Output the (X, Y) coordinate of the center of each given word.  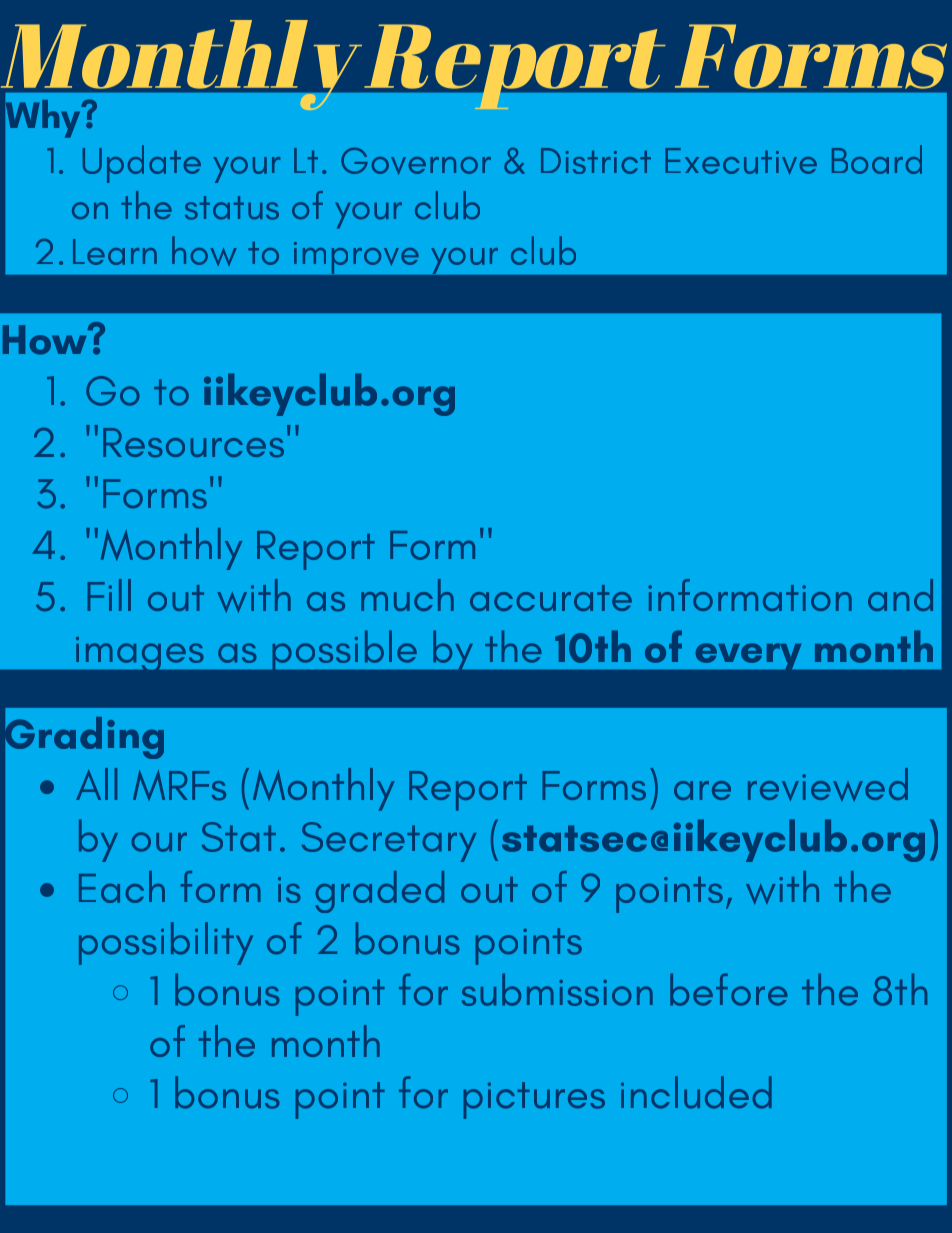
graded (380, 892)
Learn (115, 252)
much (407, 595)
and (900, 595)
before (729, 989)
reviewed (828, 784)
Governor (416, 161)
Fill (109, 595)
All (96, 784)
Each (122, 887)
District (596, 161)
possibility (166, 943)
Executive (741, 161)
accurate (551, 598)
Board (877, 159)
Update (142, 164)
